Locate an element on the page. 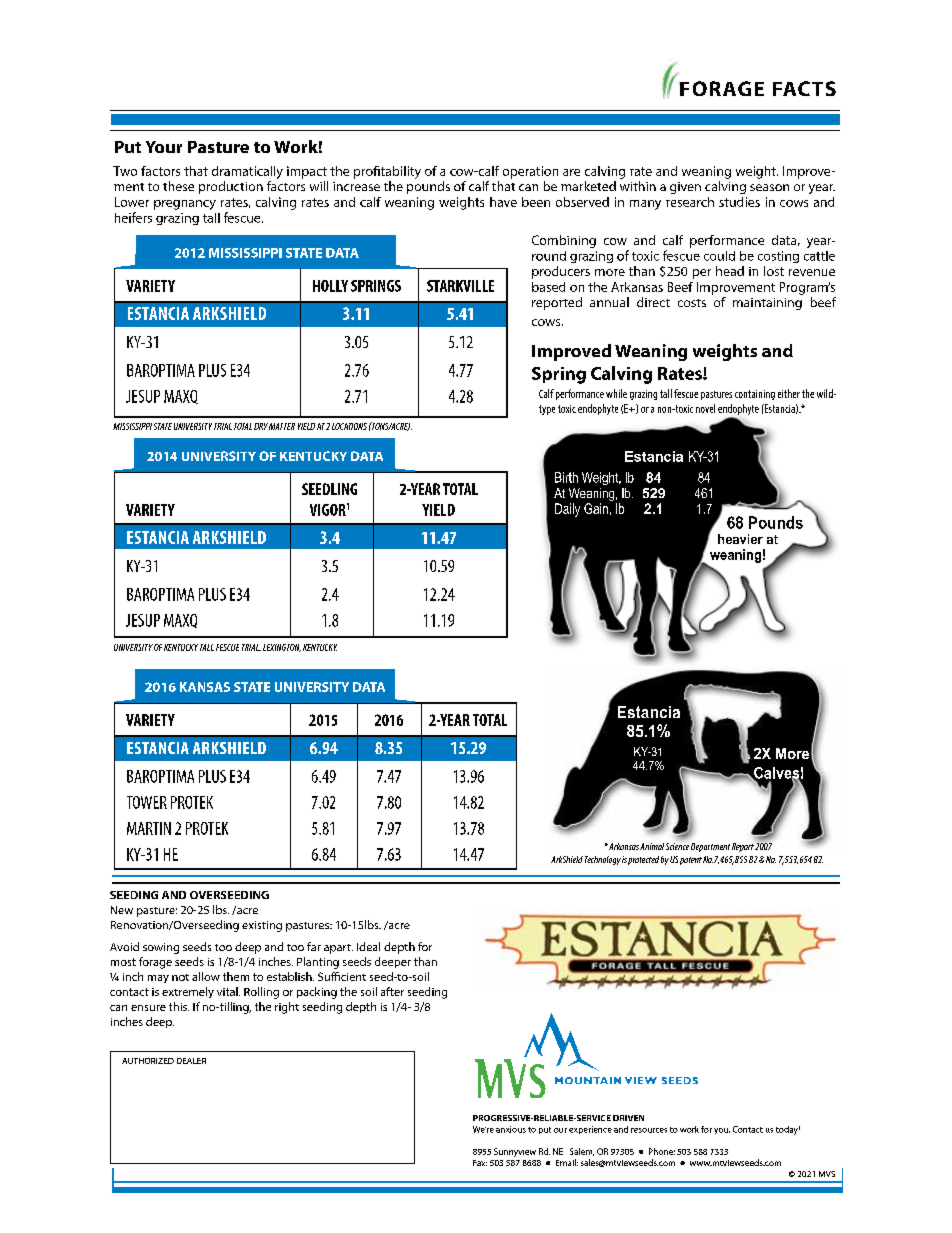 This document has height=1233, width=952. Daily is located at coordinates (567, 510).
